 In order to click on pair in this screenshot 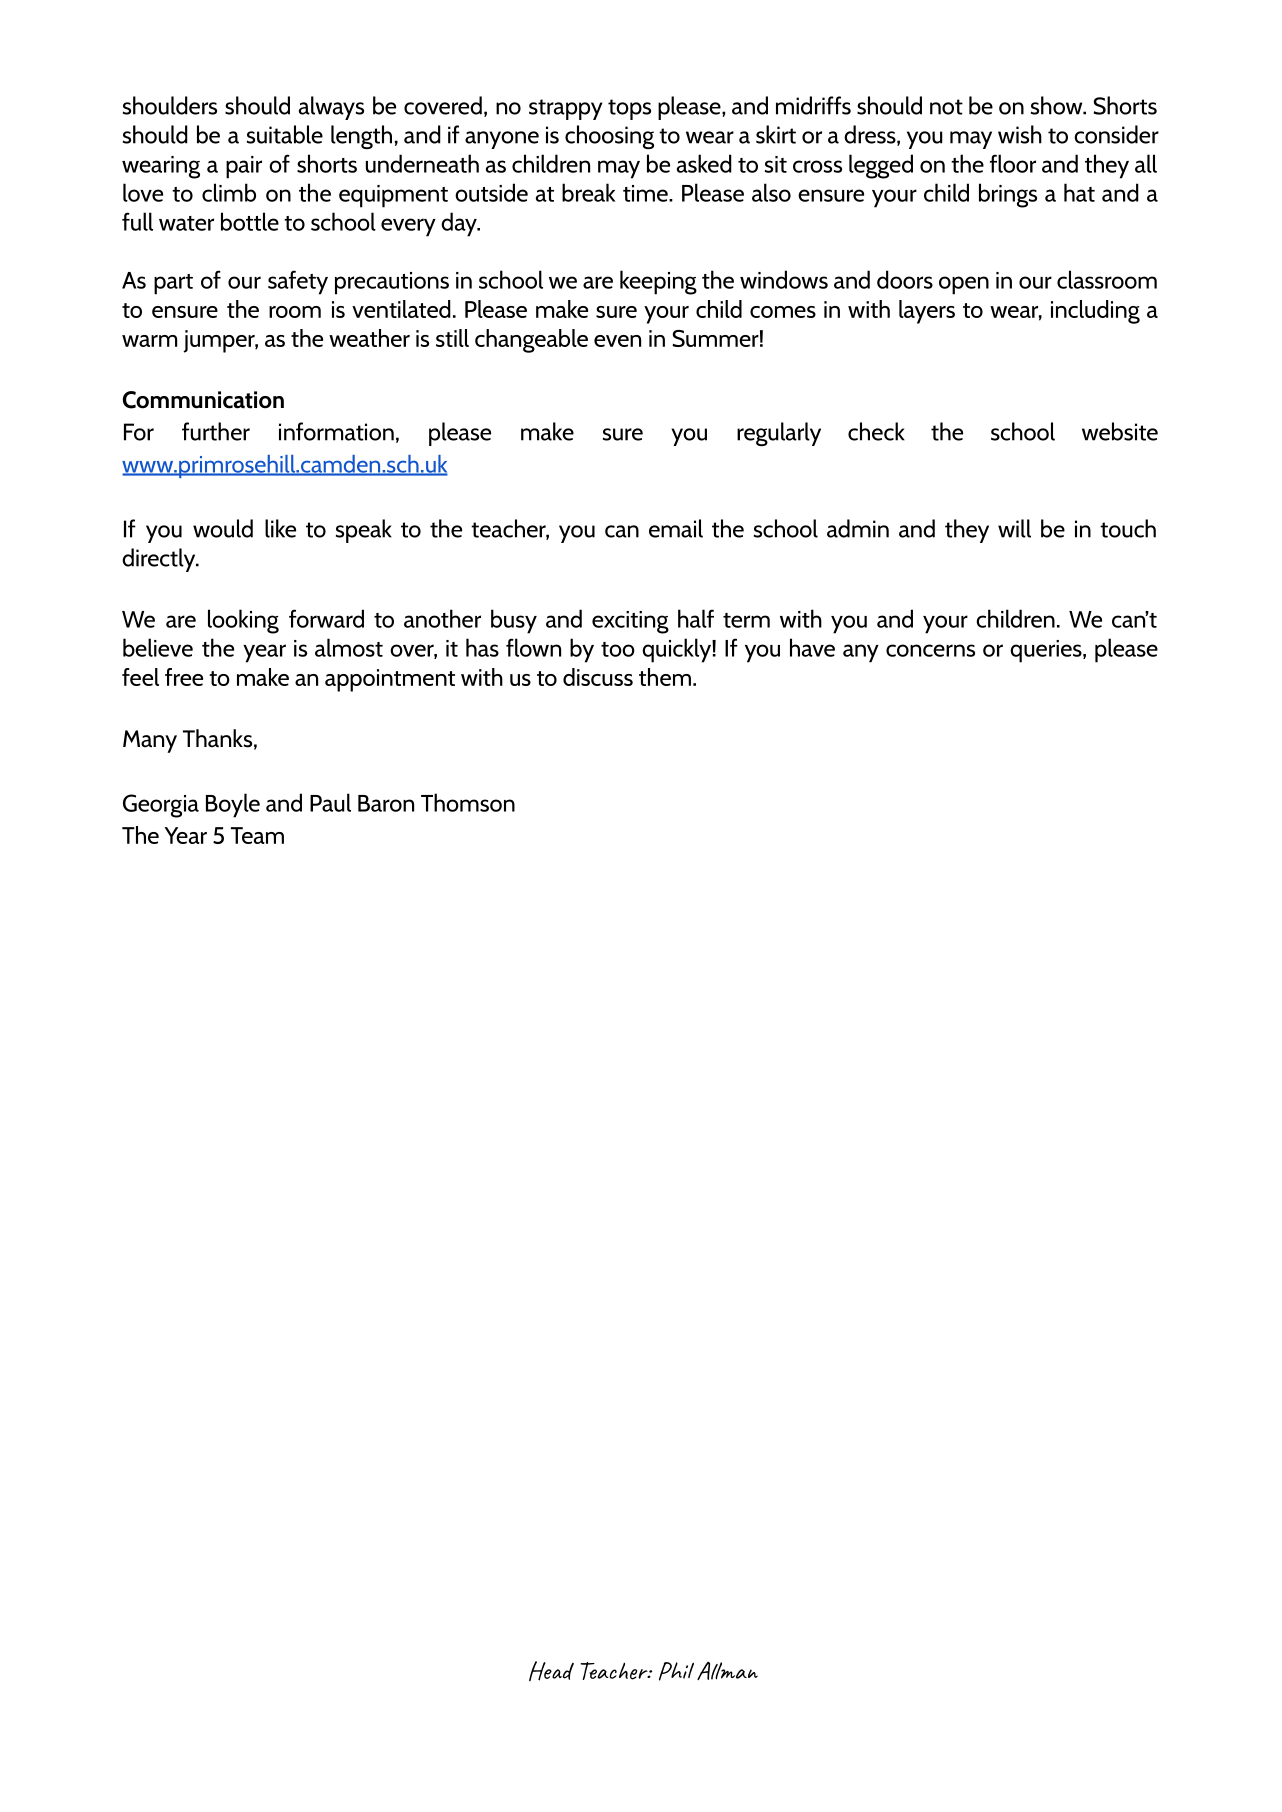, I will do `click(244, 167)`.
